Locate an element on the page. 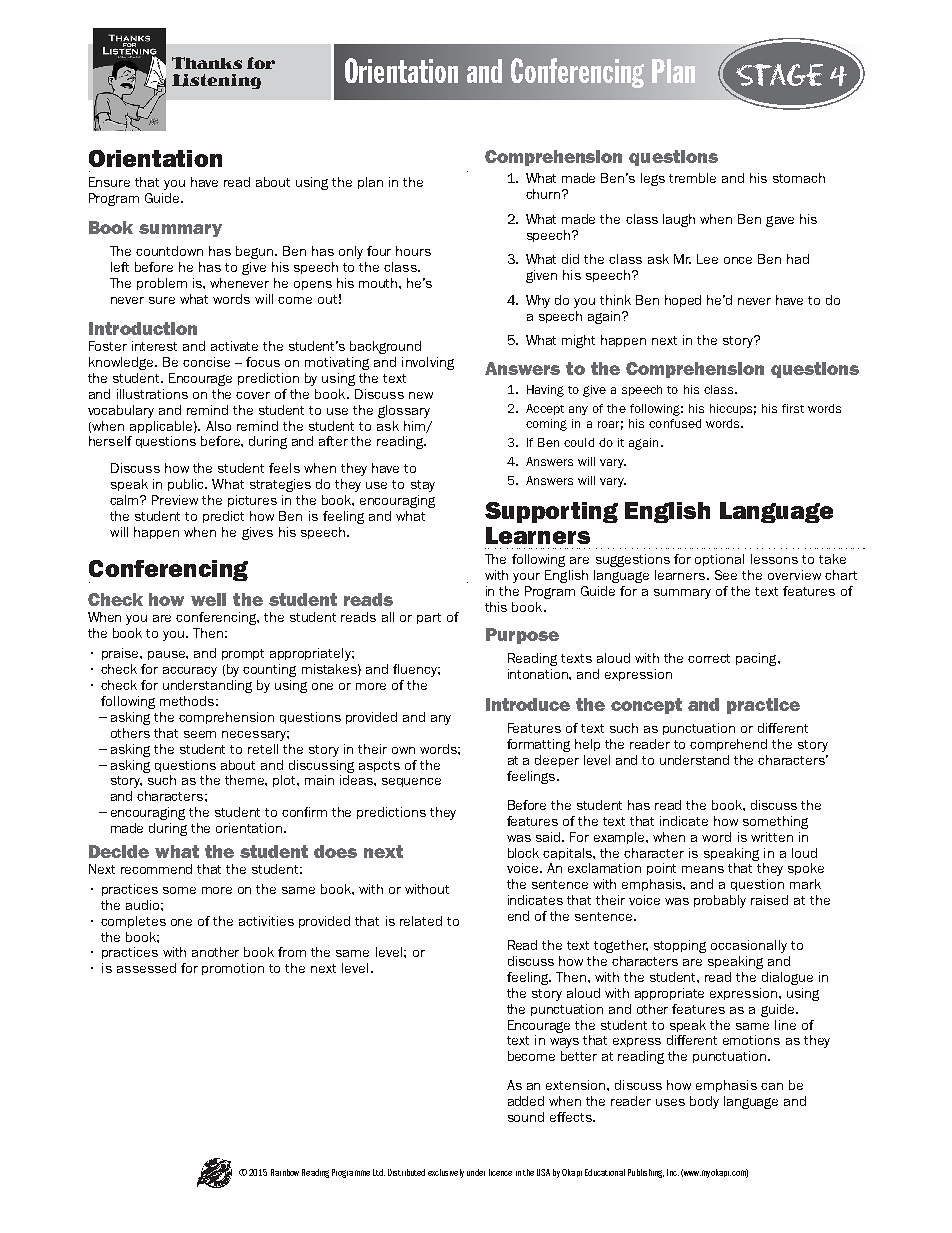 The height and width of the page is (1233, 952). concise is located at coordinates (206, 362).
